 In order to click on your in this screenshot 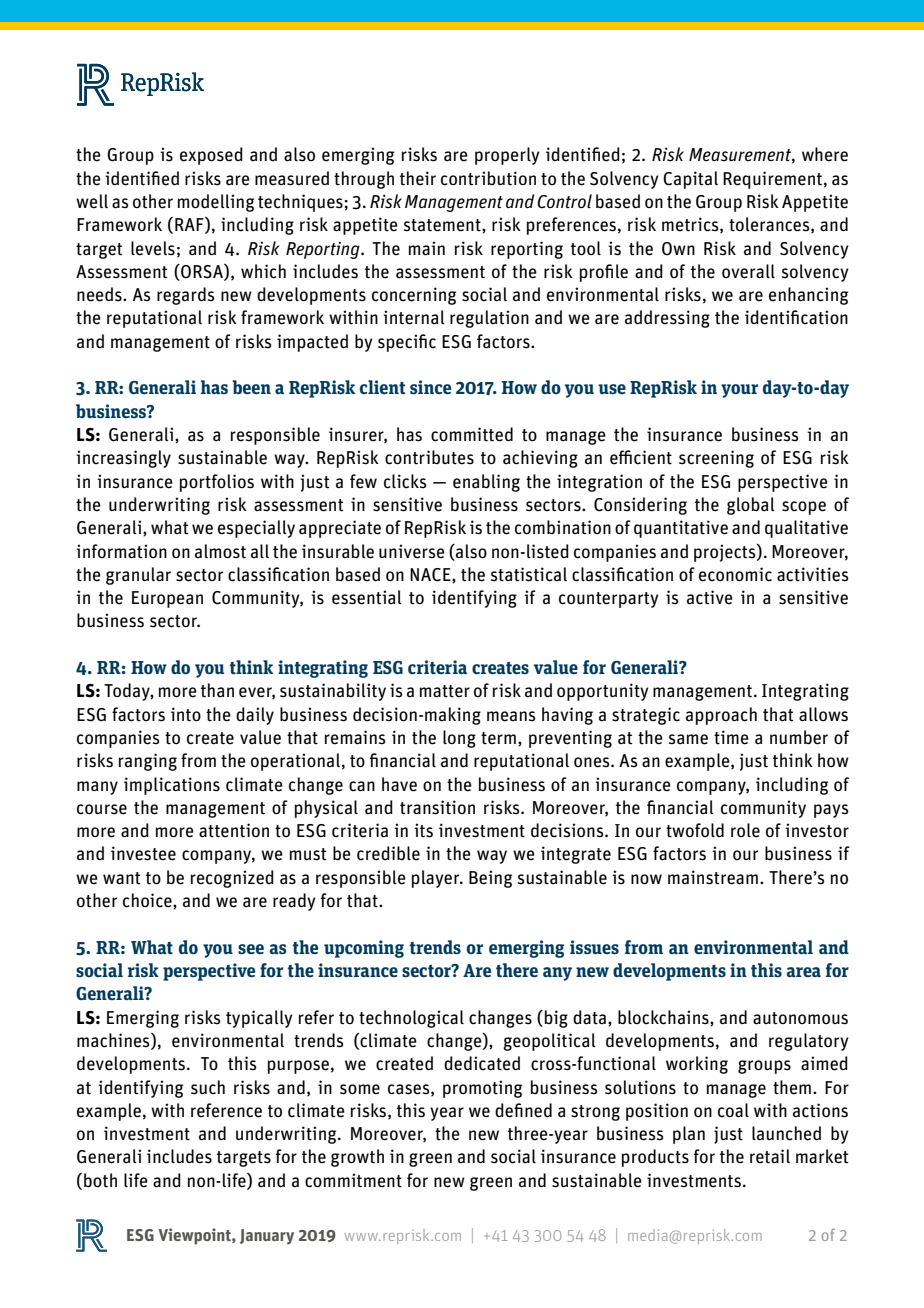, I will do `click(739, 391)`.
